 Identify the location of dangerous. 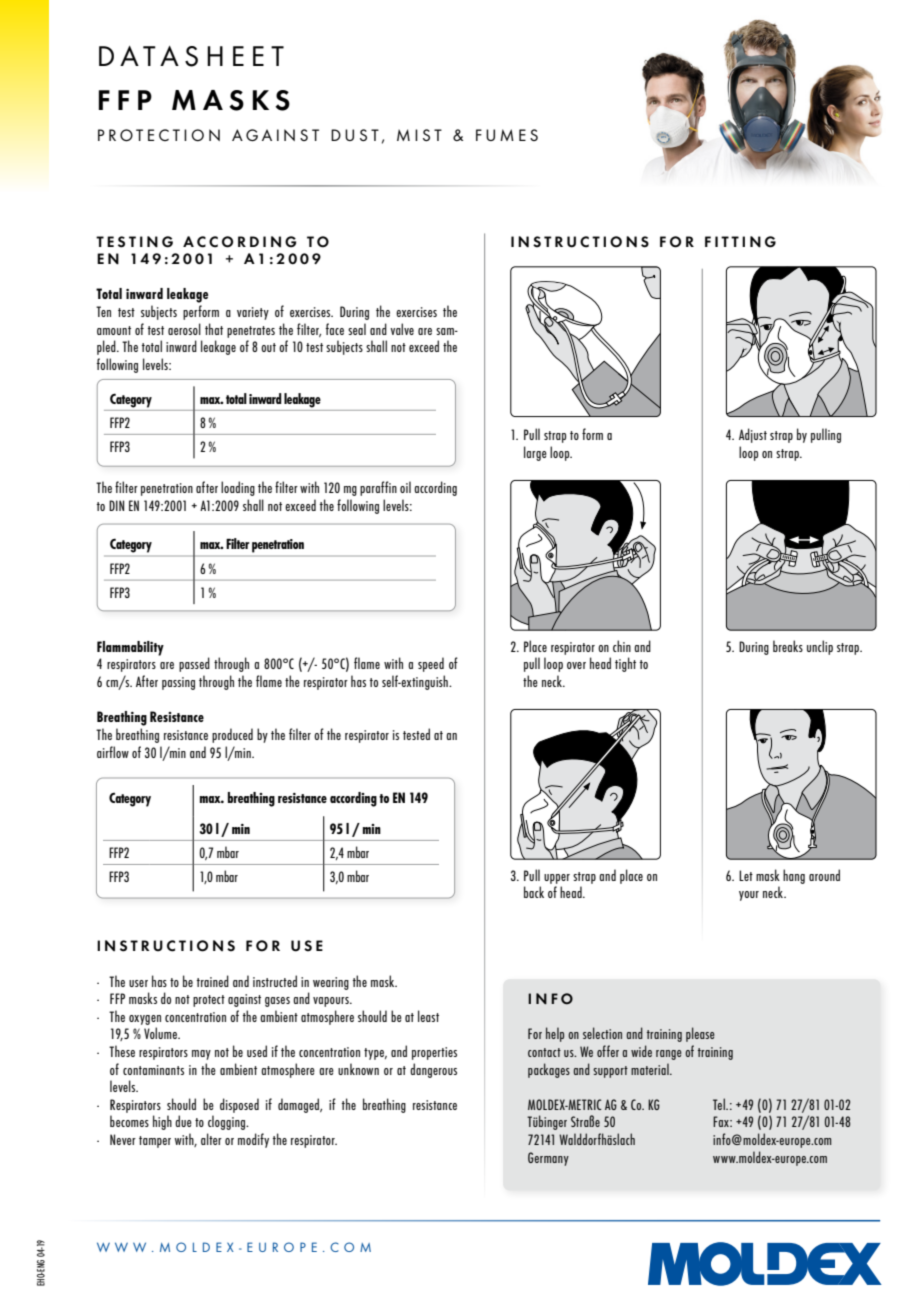
(433, 1070).
